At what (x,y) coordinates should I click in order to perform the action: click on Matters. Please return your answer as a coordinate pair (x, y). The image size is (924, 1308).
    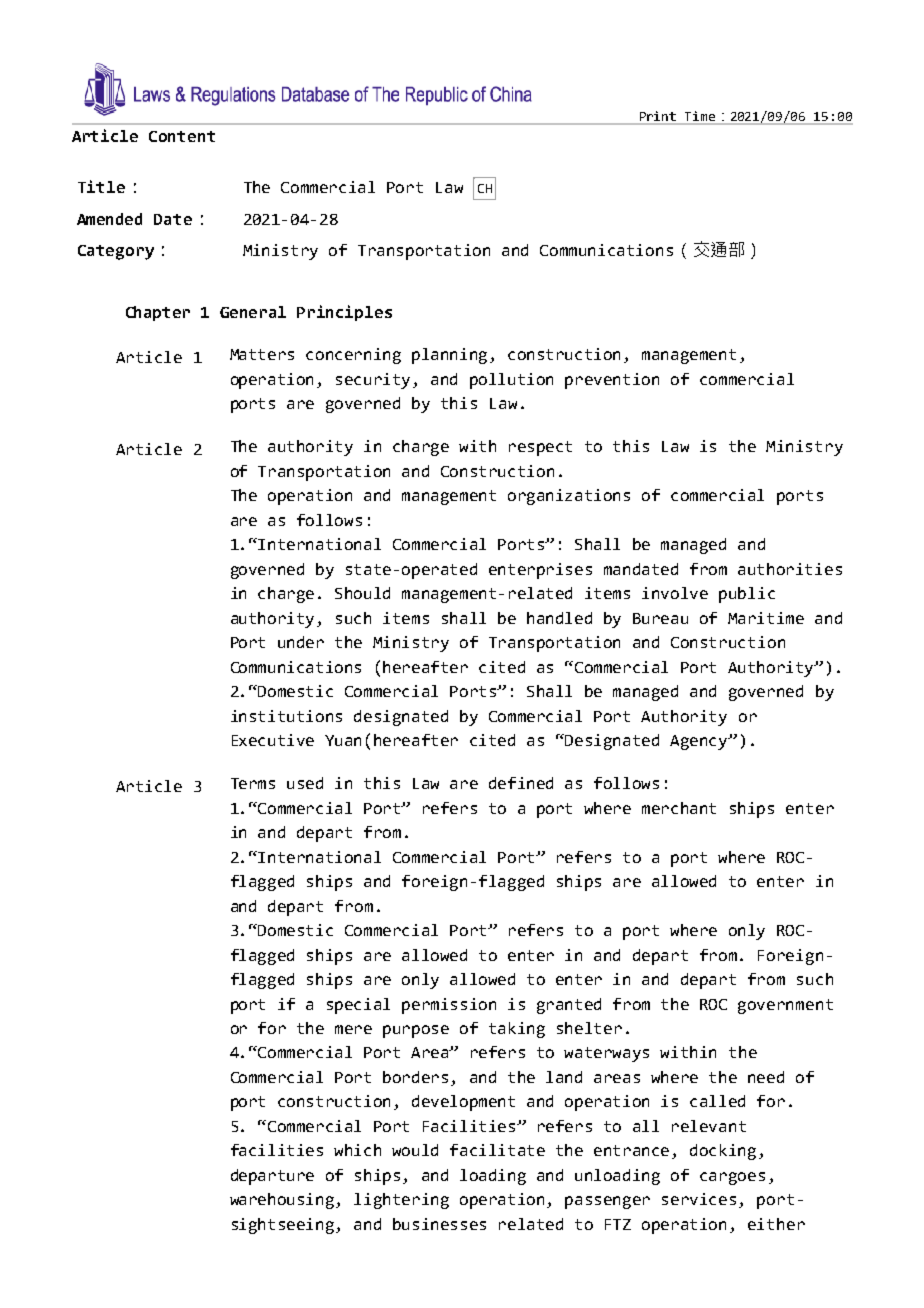
    Looking at the image, I should click on (262, 354).
